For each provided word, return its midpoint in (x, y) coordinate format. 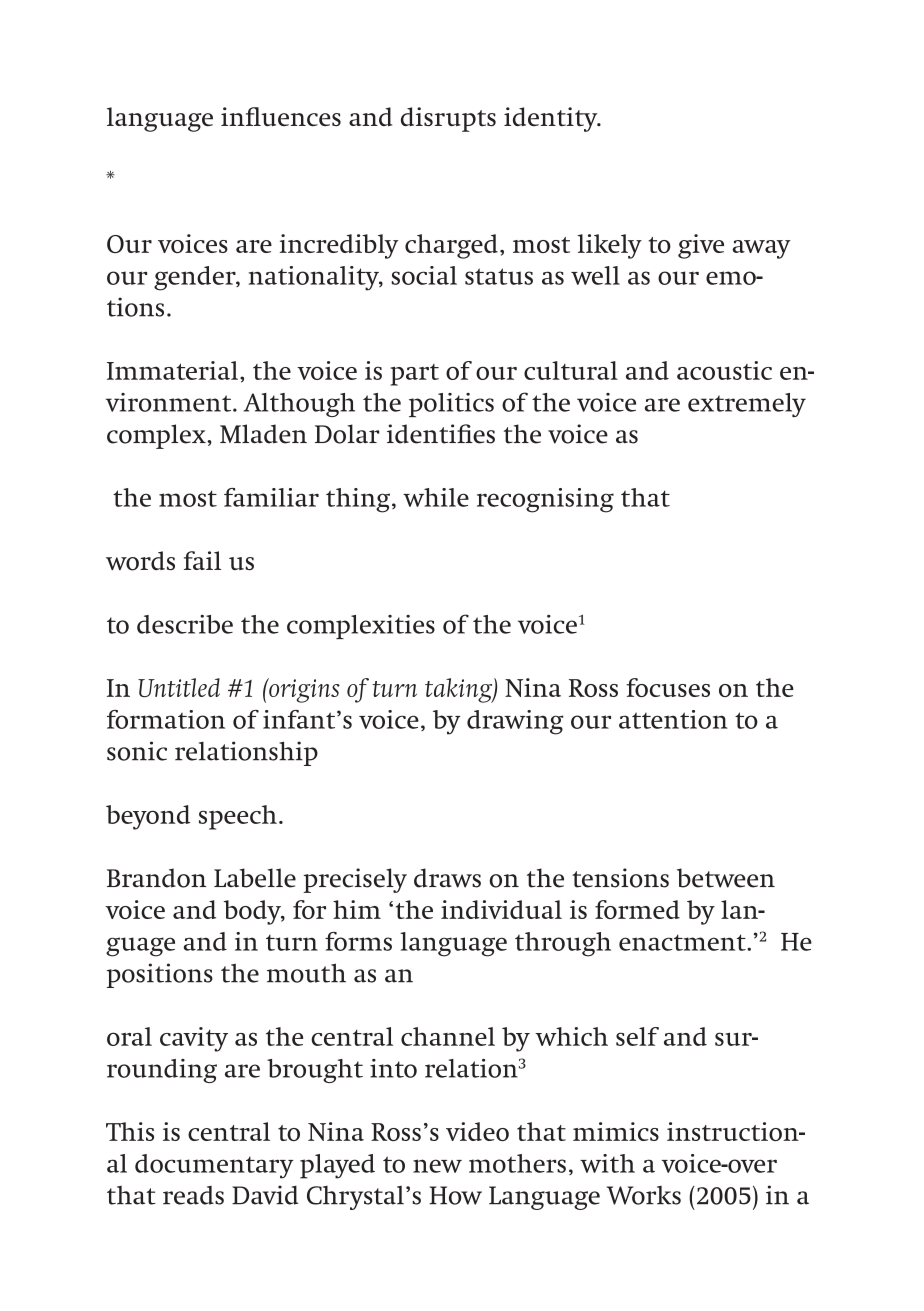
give (701, 246)
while (436, 497)
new (437, 1166)
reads (193, 1195)
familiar (271, 497)
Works (644, 1195)
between (726, 878)
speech (238, 817)
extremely (747, 405)
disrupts (448, 119)
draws (447, 878)
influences (281, 116)
